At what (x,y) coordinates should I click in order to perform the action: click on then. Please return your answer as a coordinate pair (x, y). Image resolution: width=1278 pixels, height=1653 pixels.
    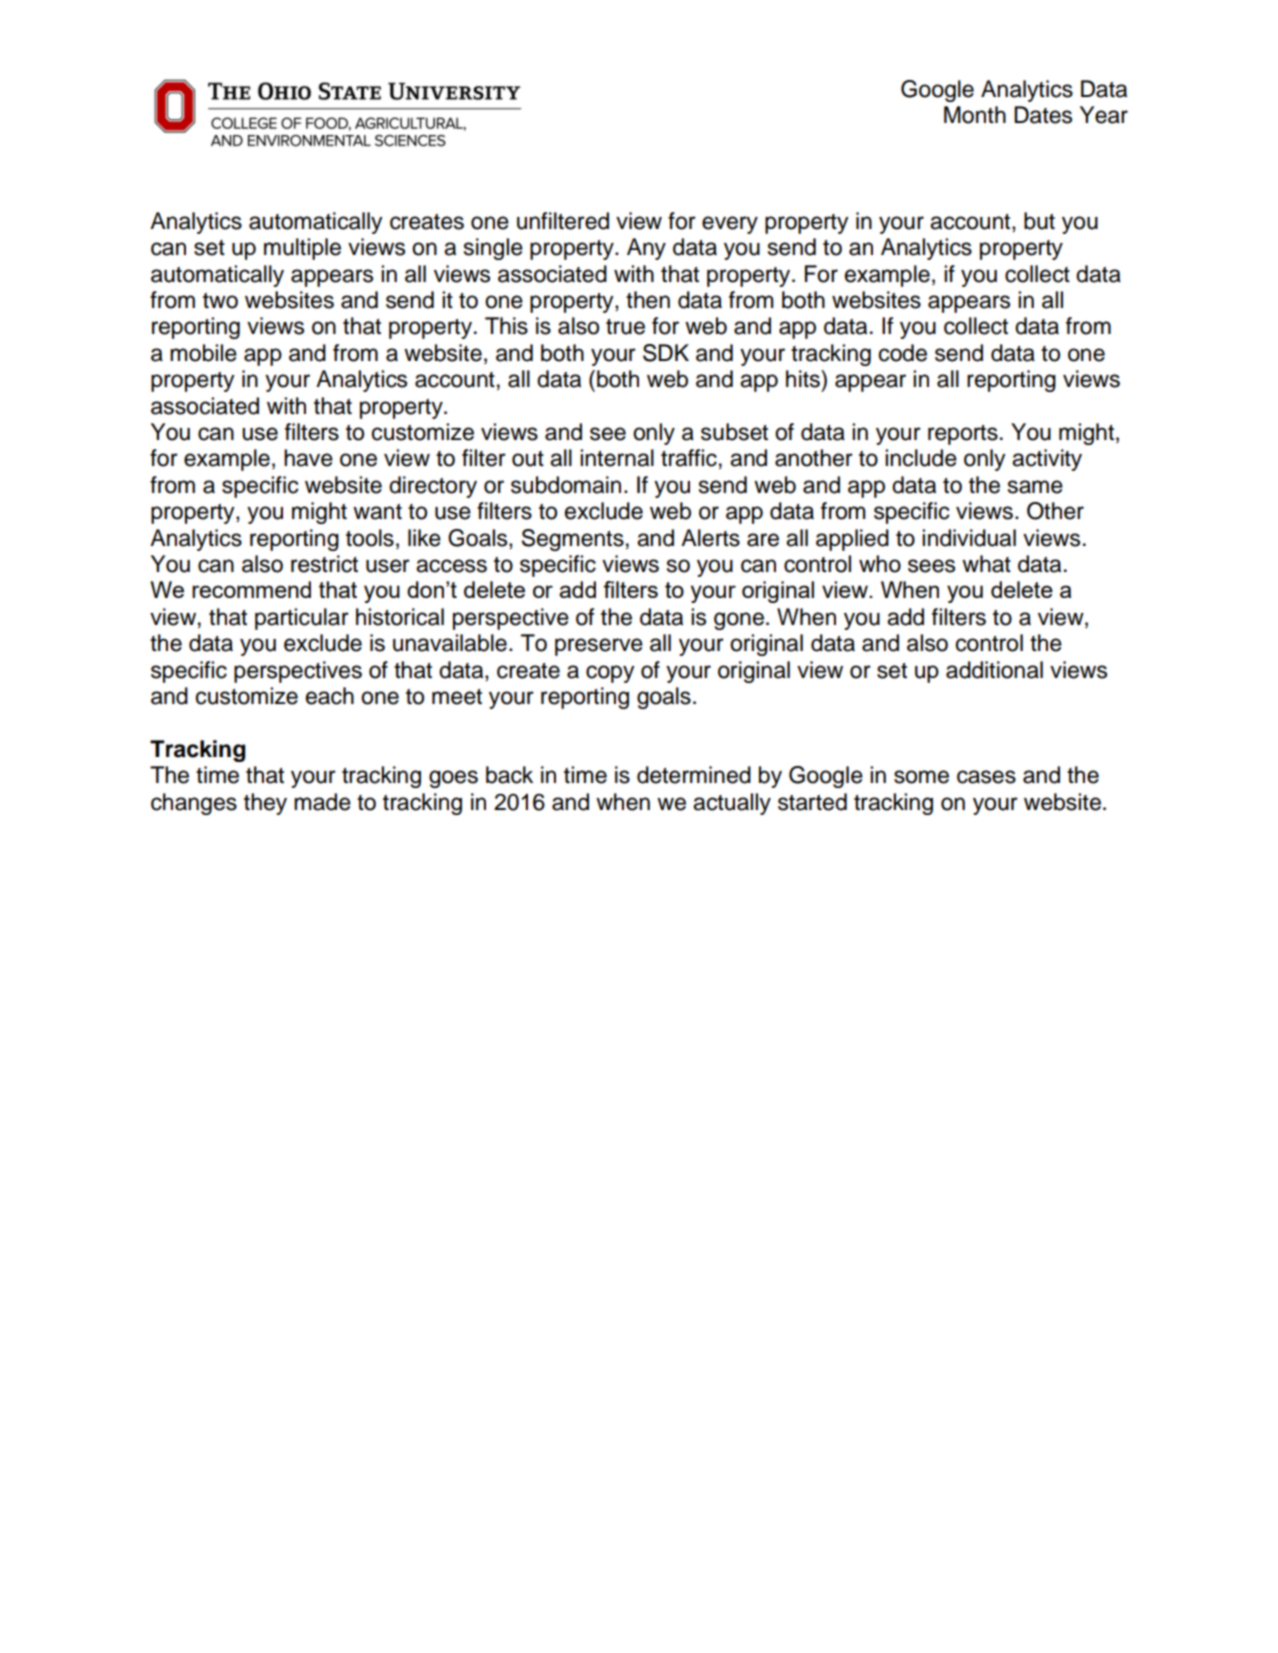
    Looking at the image, I should click on (648, 300).
